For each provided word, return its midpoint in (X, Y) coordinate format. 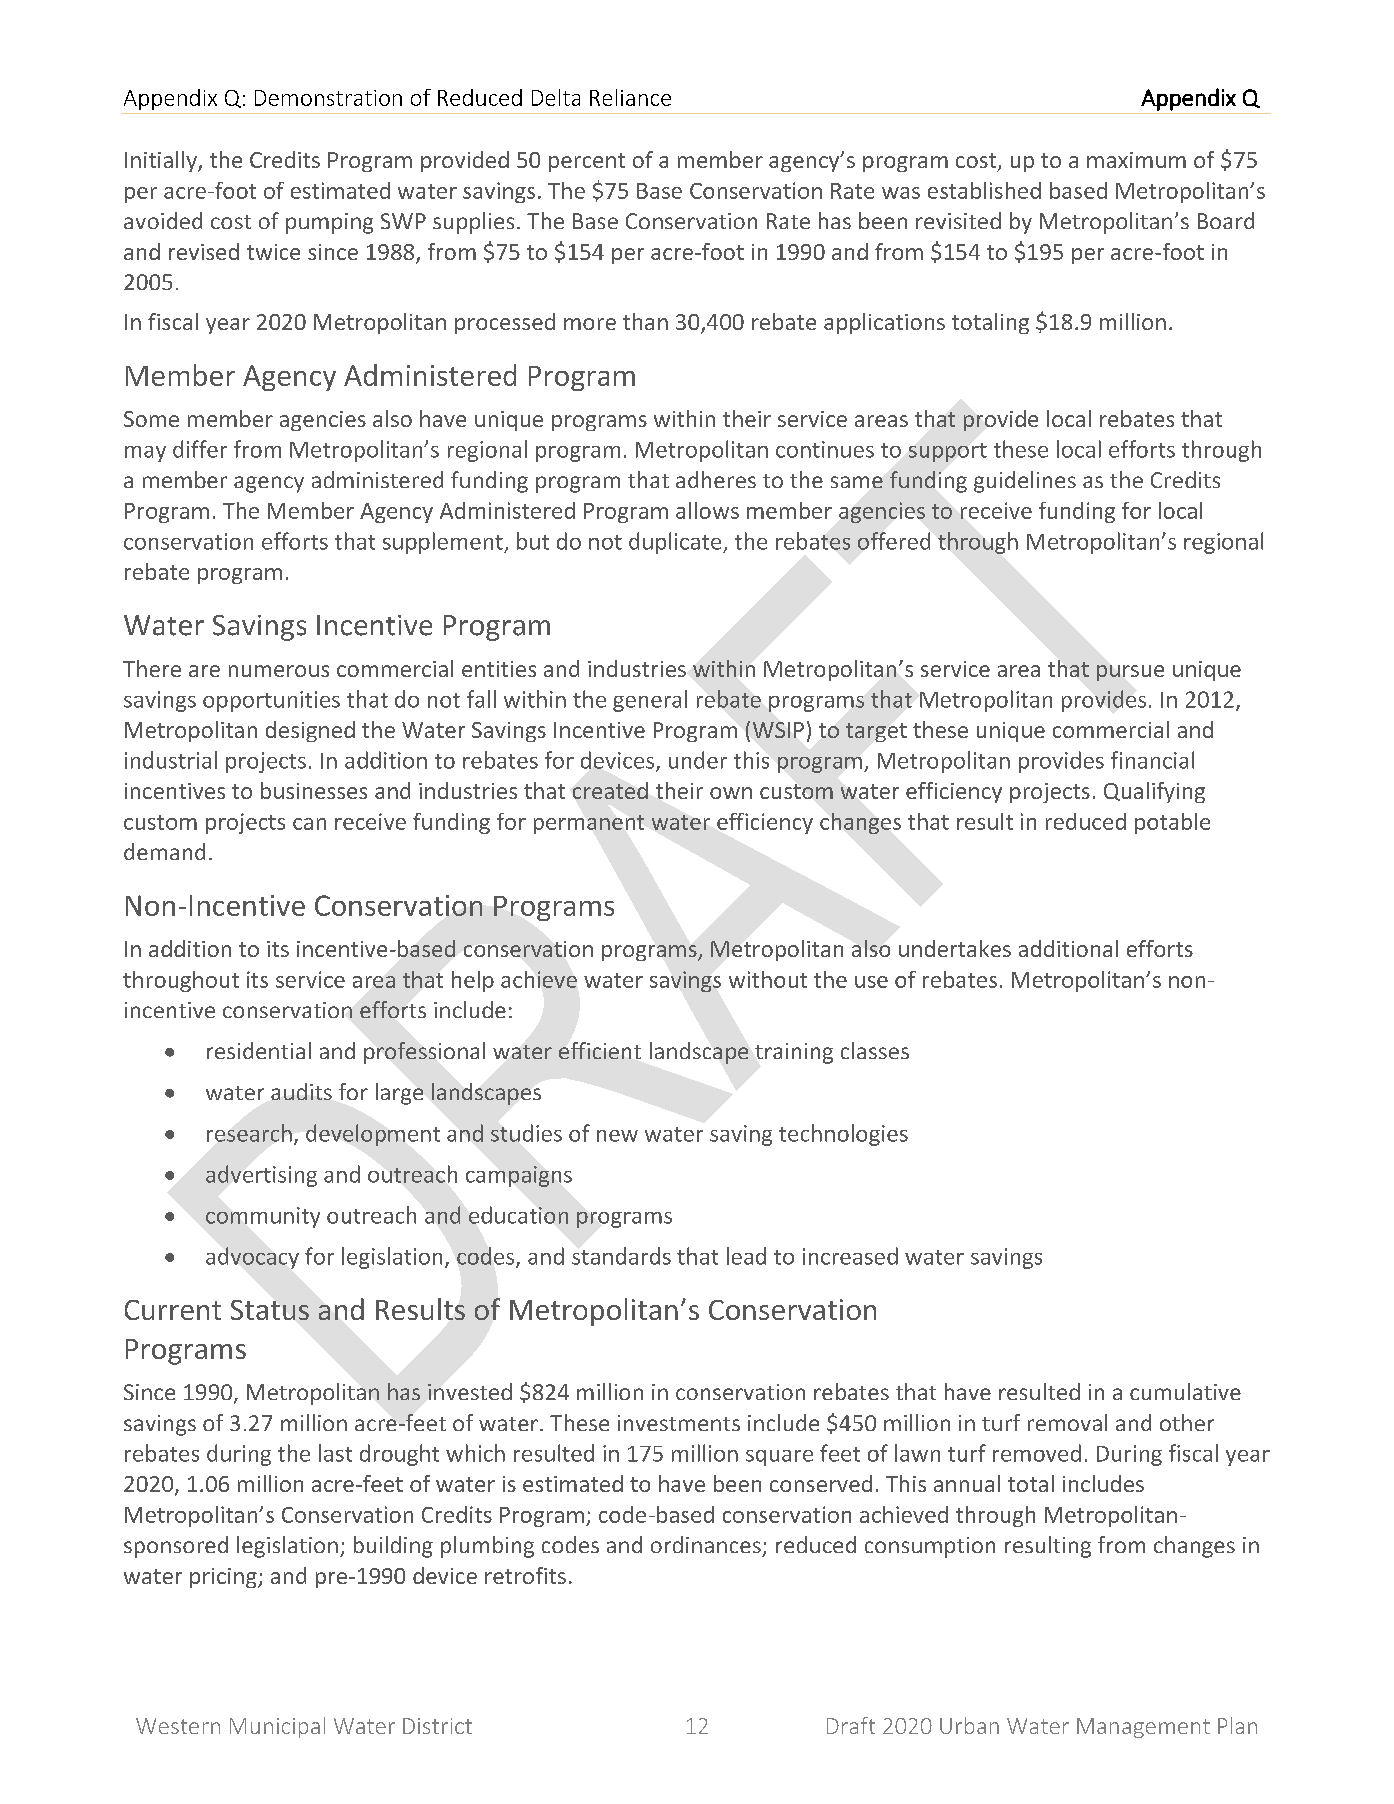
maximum (1136, 160)
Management (1143, 1728)
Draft (851, 1725)
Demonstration (328, 98)
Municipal (277, 1727)
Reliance (630, 97)
